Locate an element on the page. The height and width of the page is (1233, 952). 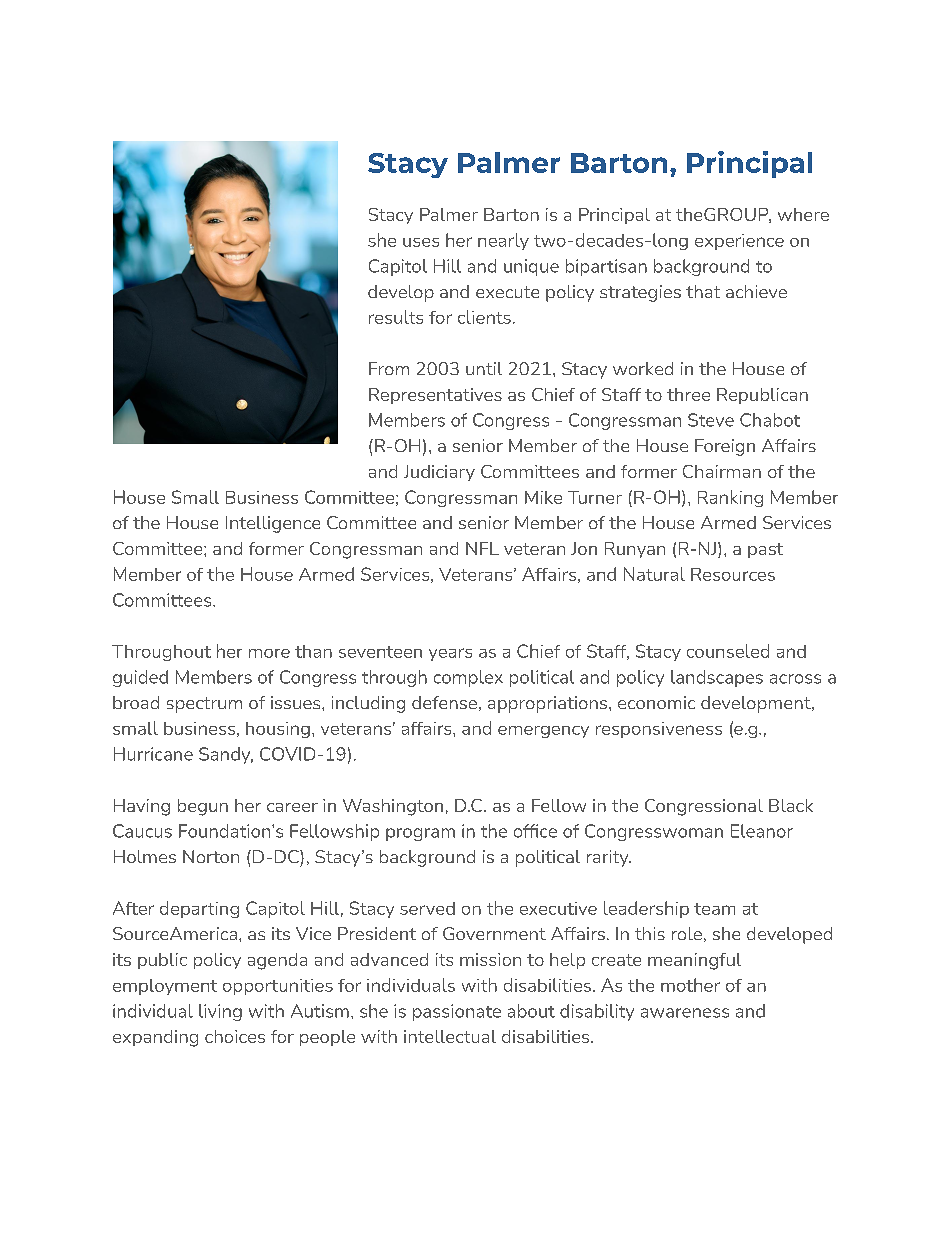
years is located at coordinates (450, 654).
